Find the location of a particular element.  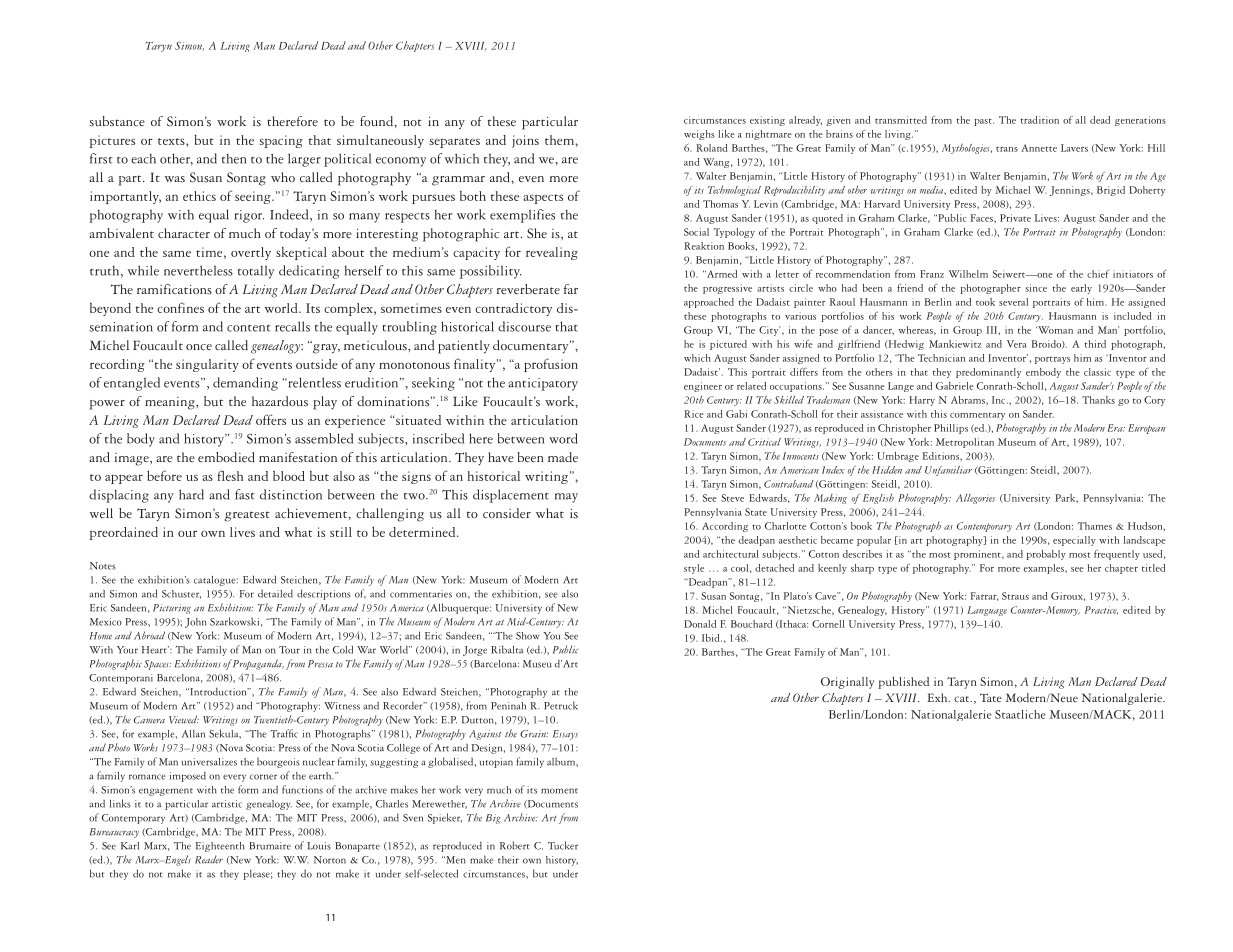

then is located at coordinates (234, 158).
